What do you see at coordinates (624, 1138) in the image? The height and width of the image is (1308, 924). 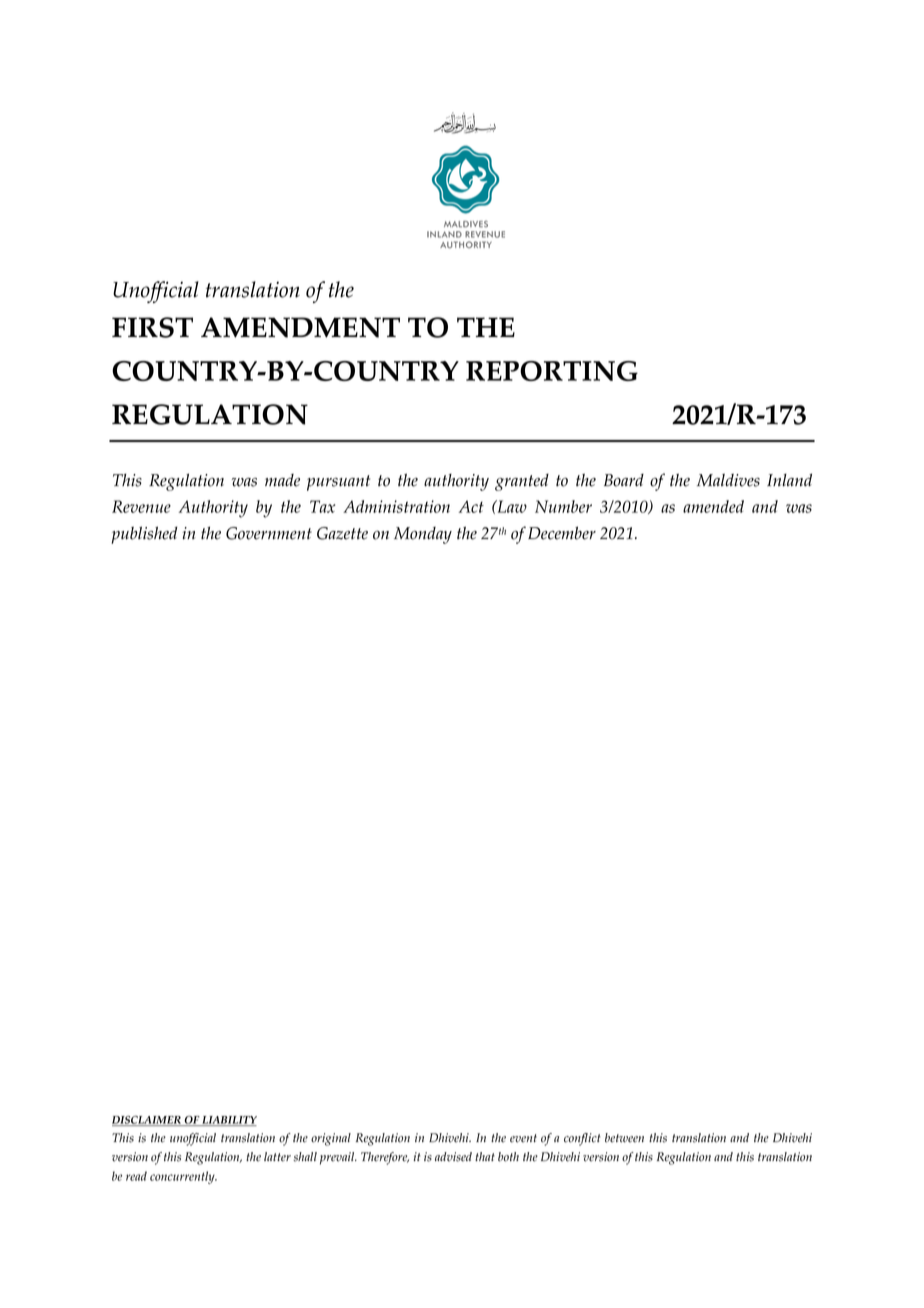 I see `between` at bounding box center [624, 1138].
